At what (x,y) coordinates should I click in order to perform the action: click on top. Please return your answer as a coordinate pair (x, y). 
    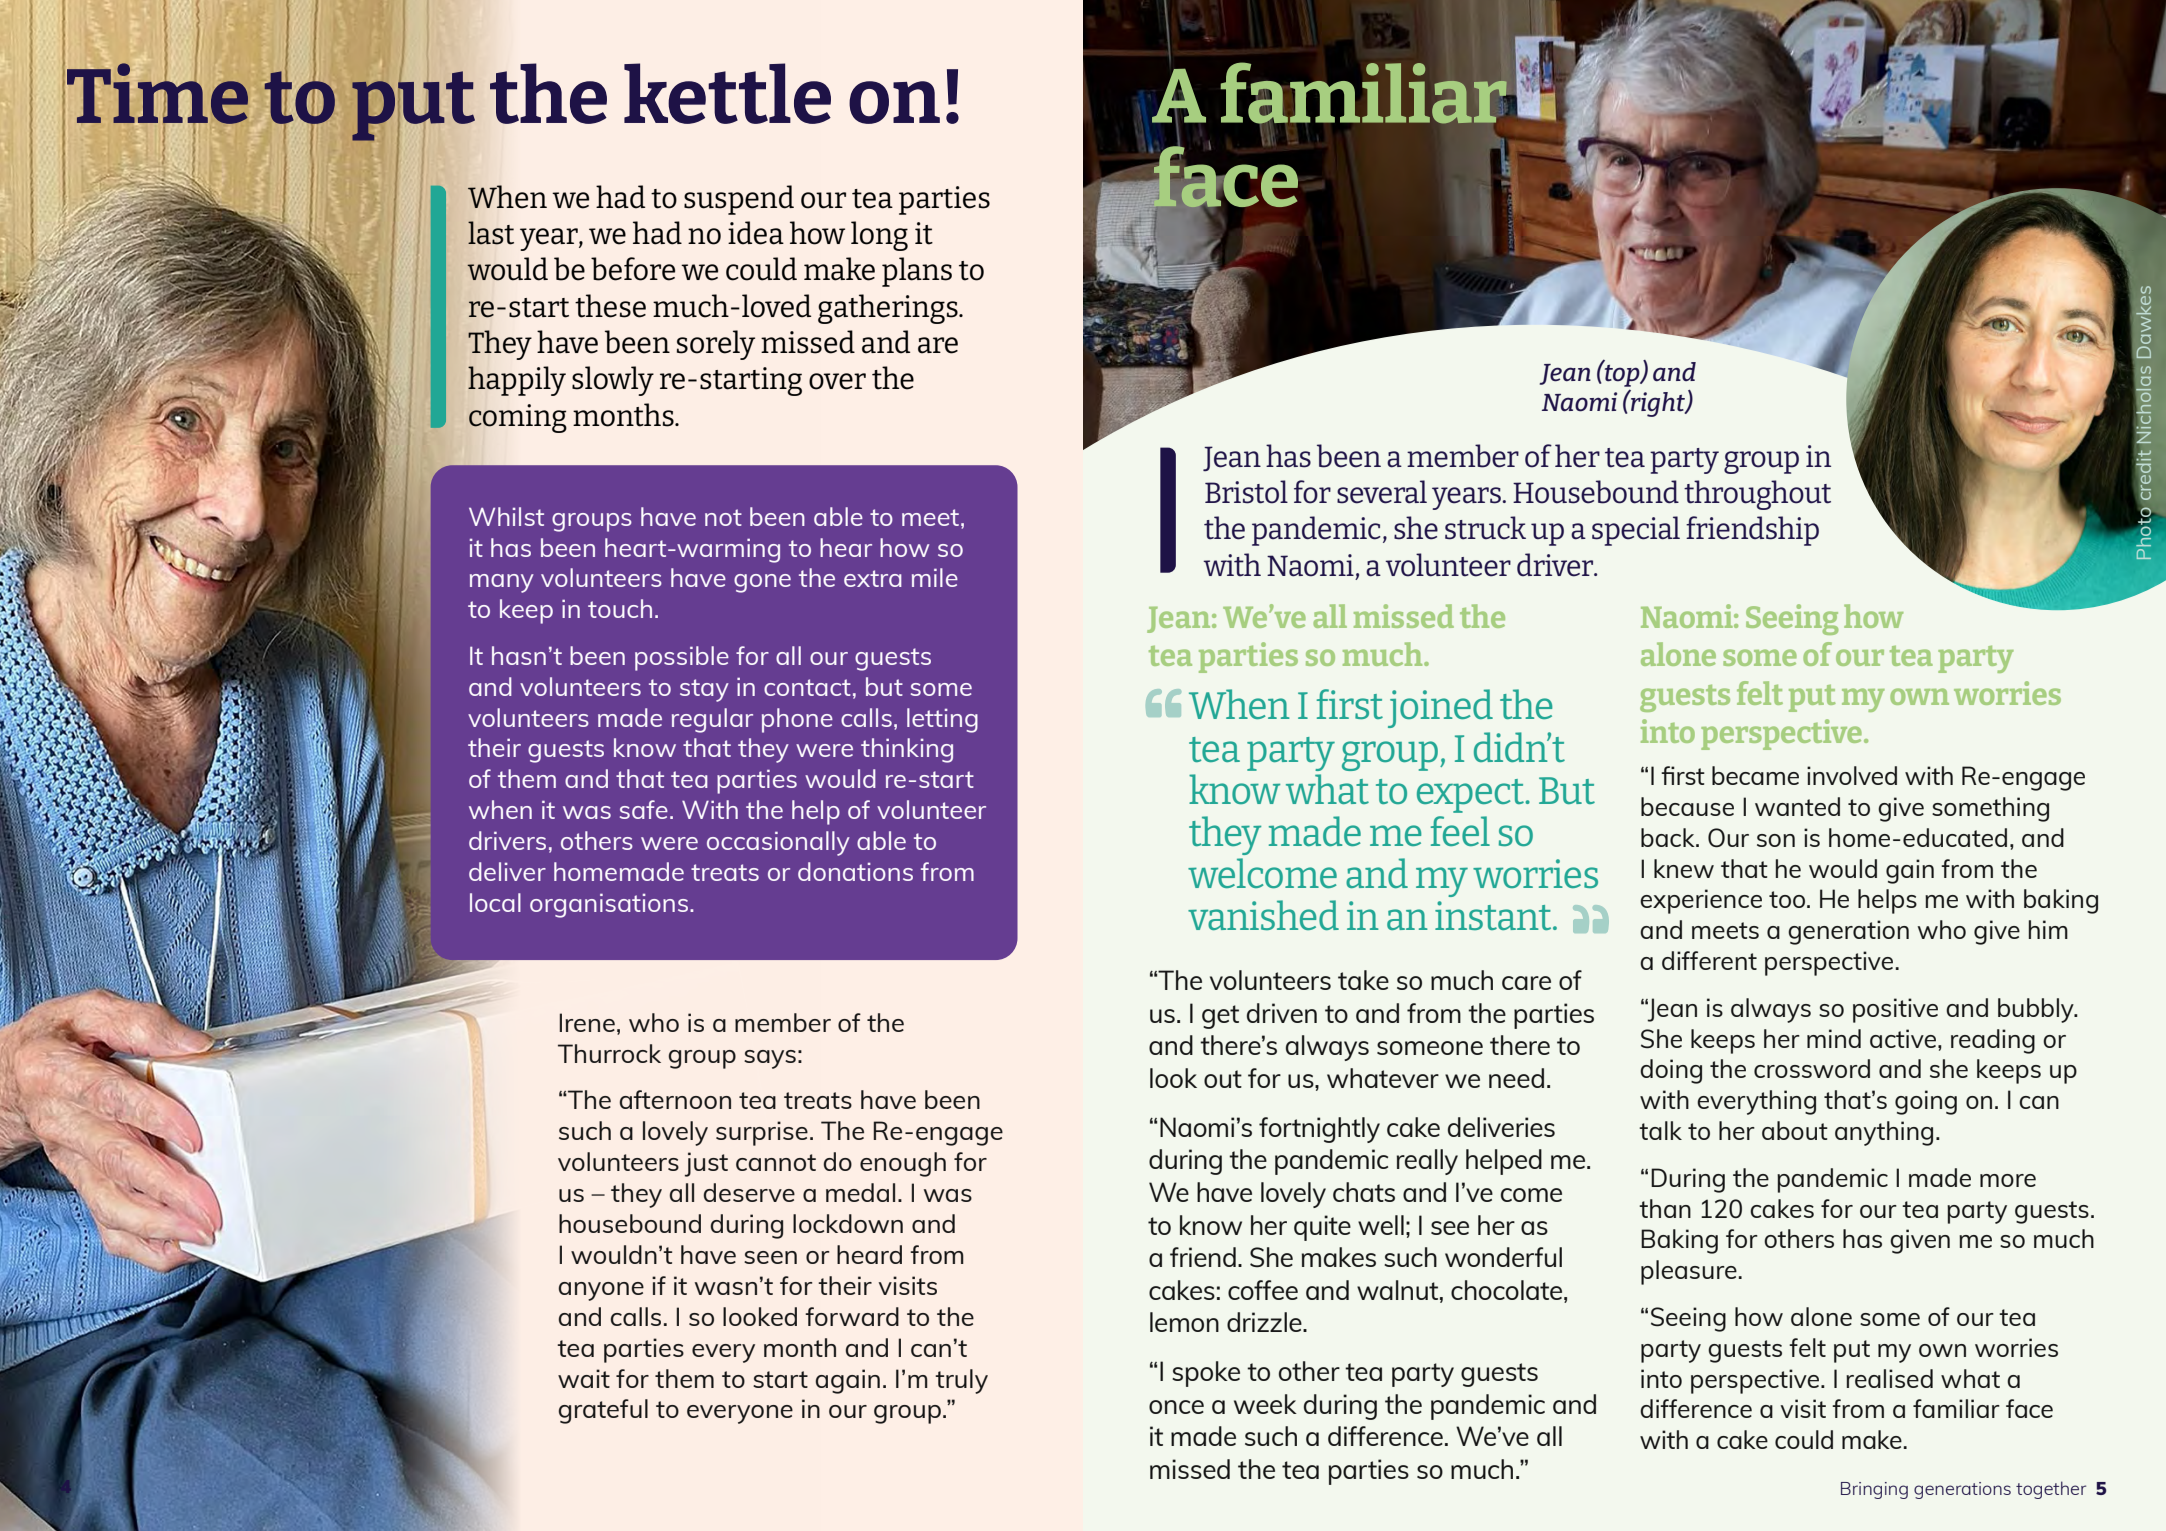
    Looking at the image, I should click on (1622, 374).
